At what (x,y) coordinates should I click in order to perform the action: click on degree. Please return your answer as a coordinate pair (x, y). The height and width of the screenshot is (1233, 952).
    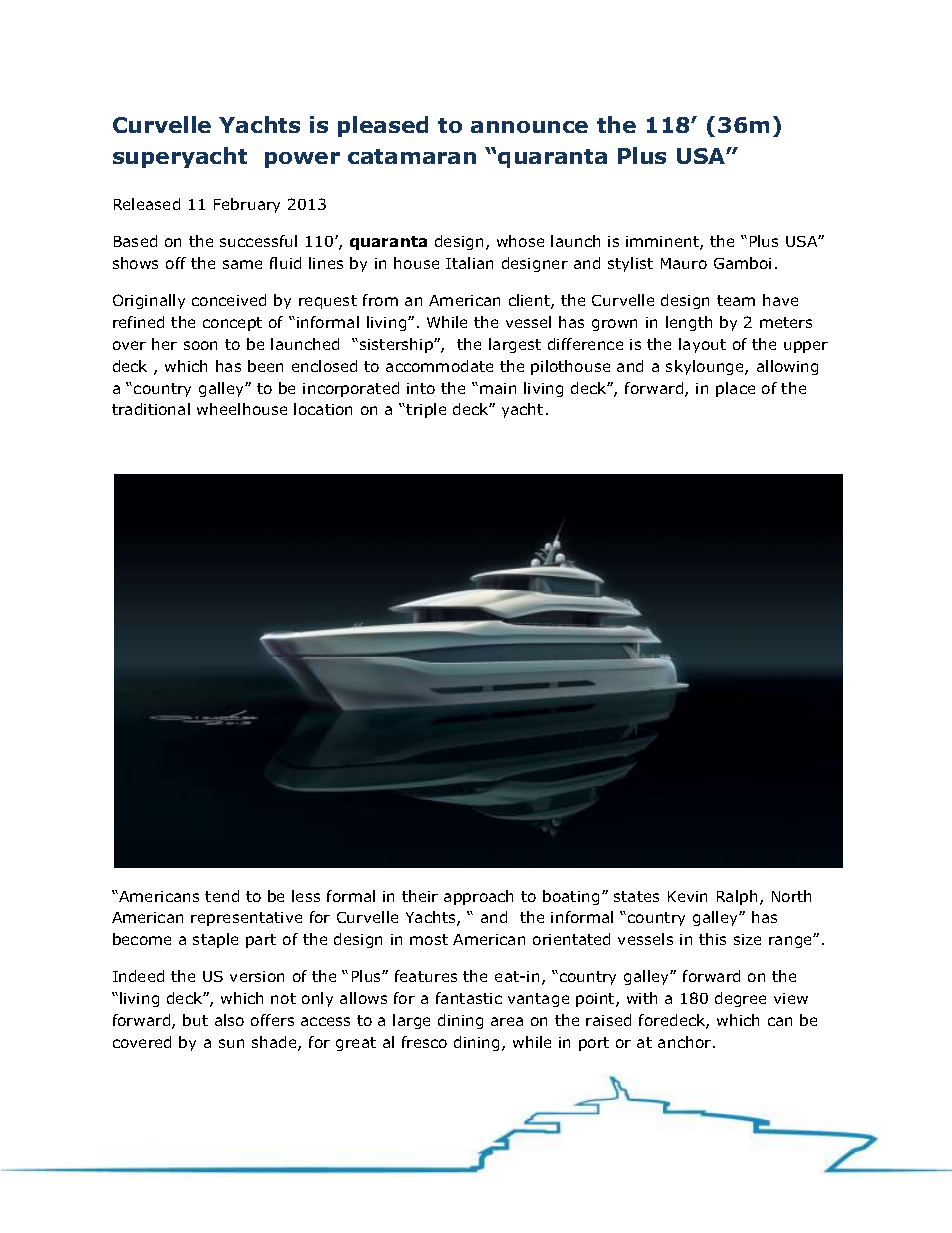
    Looking at the image, I should click on (740, 999).
